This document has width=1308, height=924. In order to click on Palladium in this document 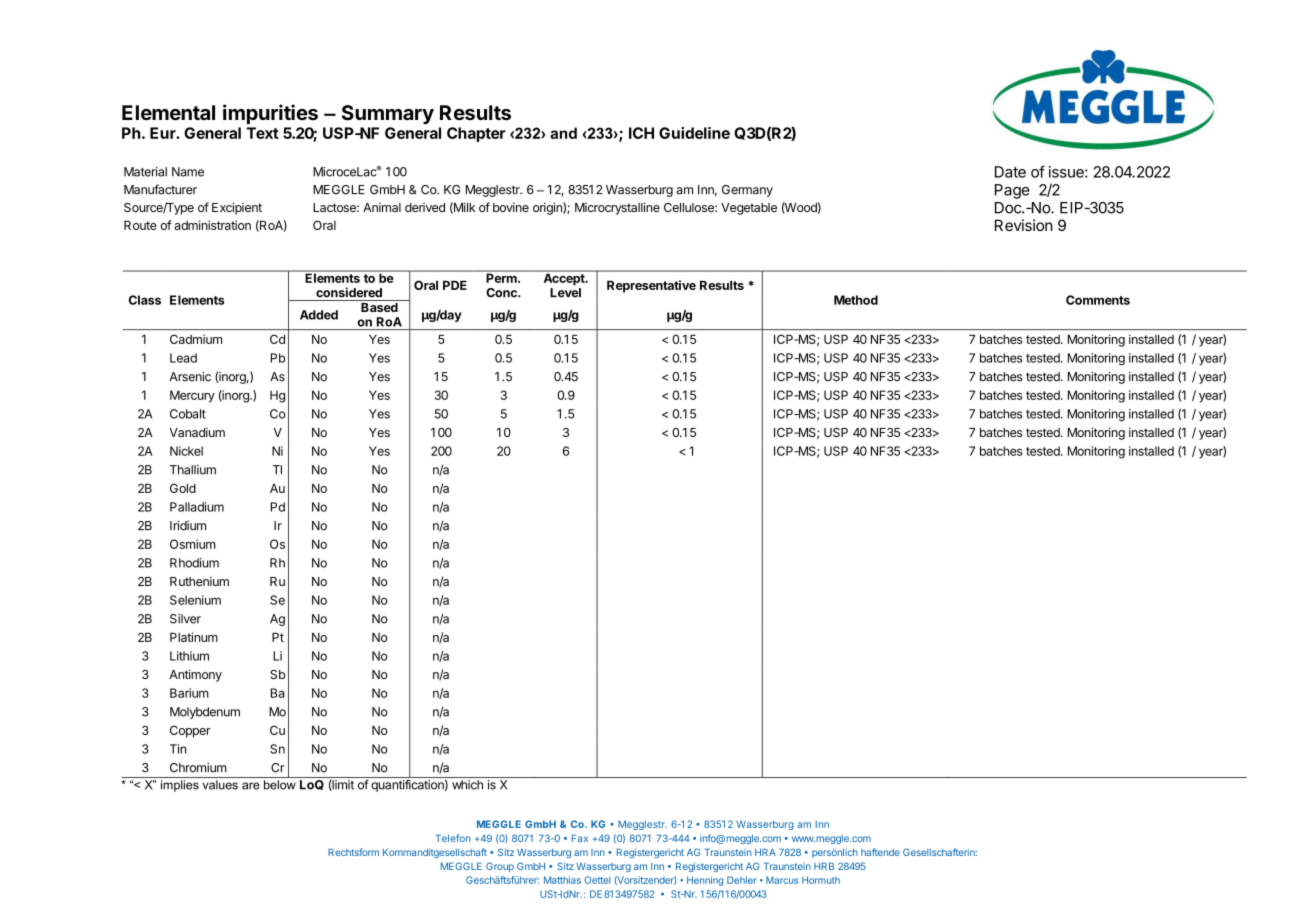, I will do `click(197, 507)`.
